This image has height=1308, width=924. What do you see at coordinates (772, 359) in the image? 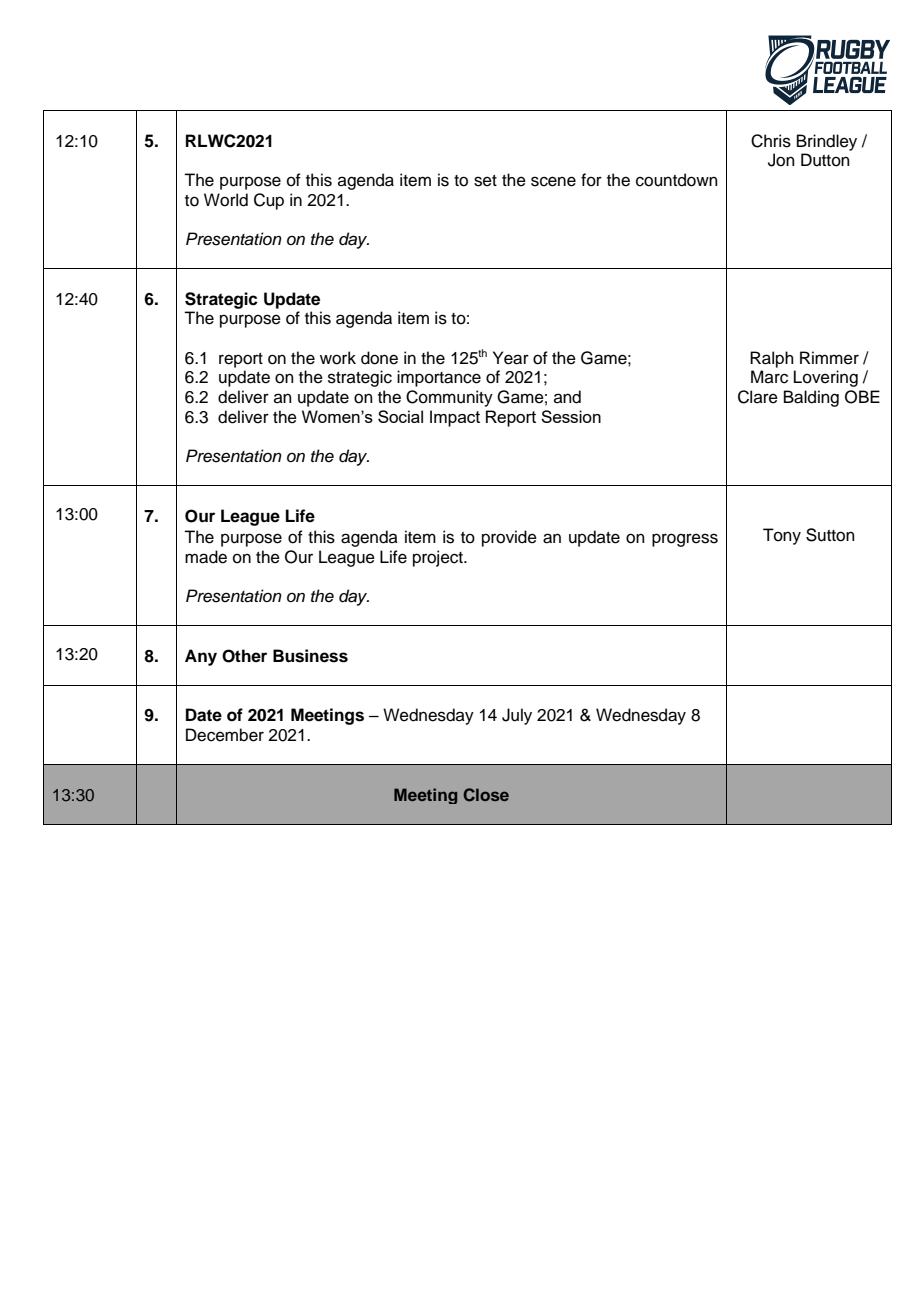
I see `Ralph` at bounding box center [772, 359].
